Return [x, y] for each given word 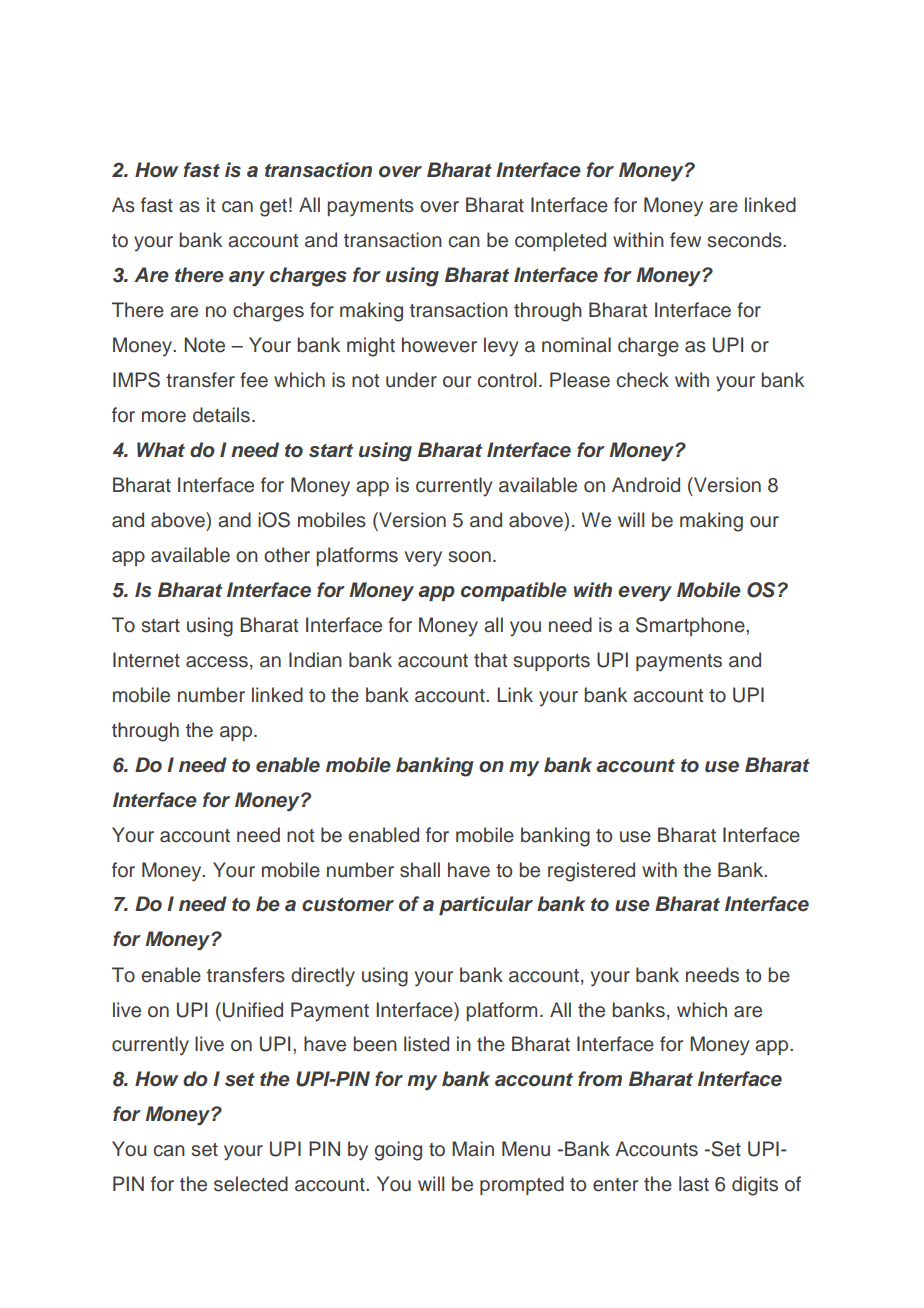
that [491, 660]
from [600, 1079]
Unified [253, 1010]
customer [348, 905]
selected [251, 1184]
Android [646, 485]
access [217, 662]
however [439, 345]
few [685, 240]
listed [426, 1044]
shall [420, 870]
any [247, 279]
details [221, 415]
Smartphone [691, 626]
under [411, 380]
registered [591, 872]
